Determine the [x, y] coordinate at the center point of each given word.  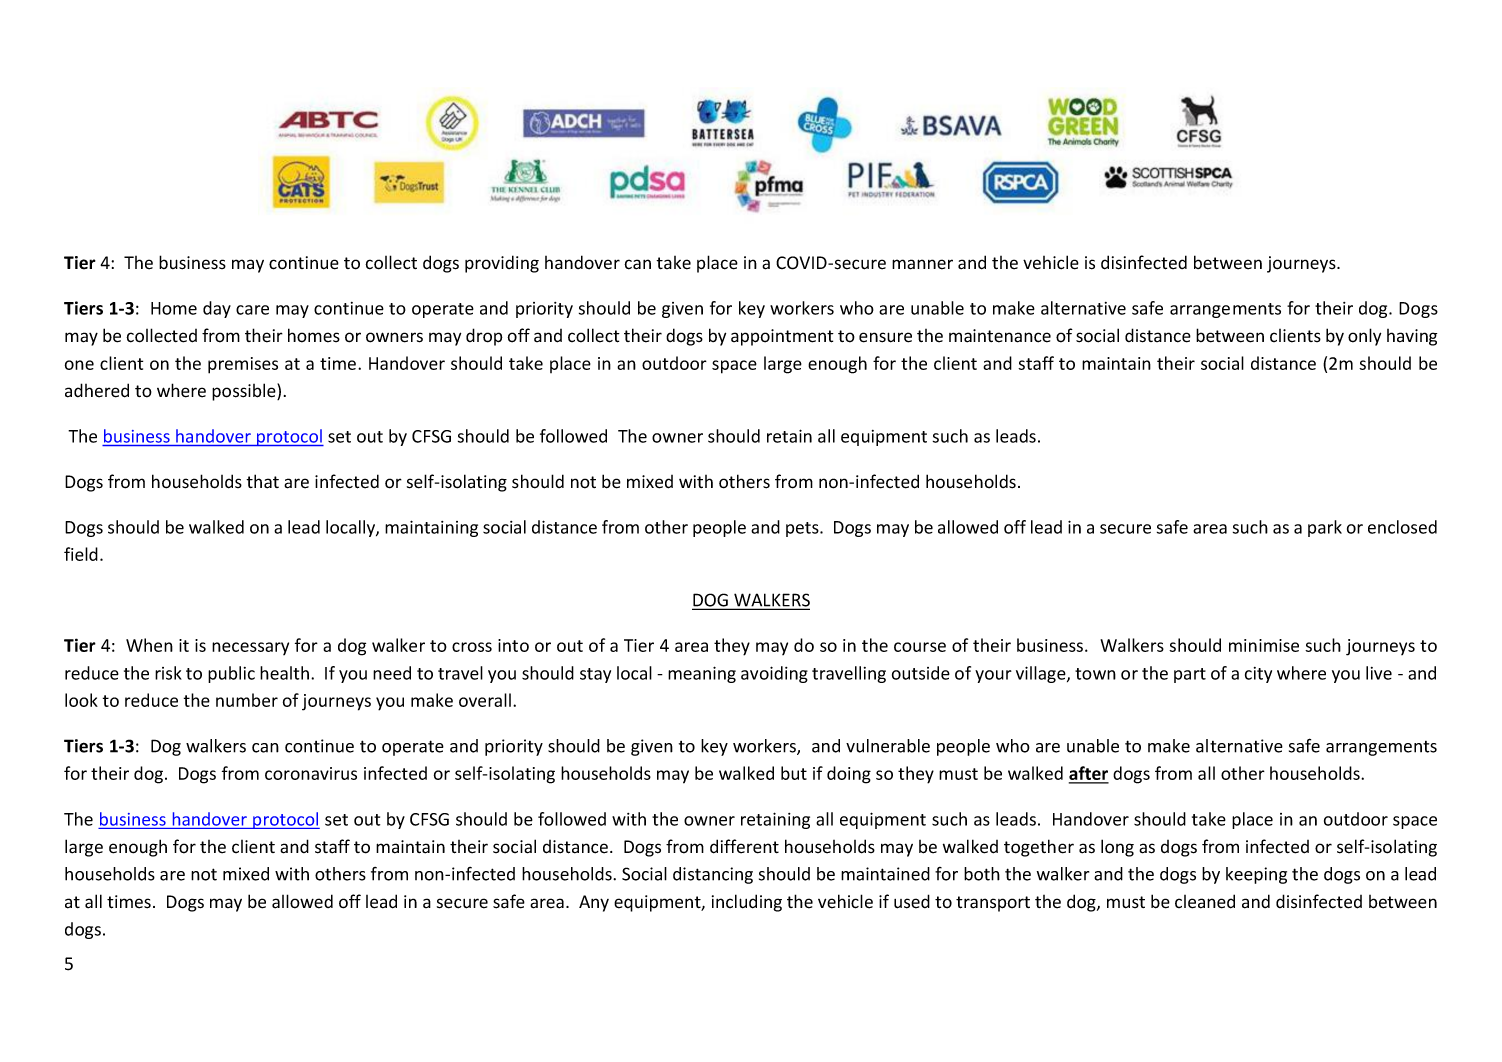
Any [594, 903]
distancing [713, 875]
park [1325, 528]
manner [922, 264]
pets [803, 529]
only [1364, 337]
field [81, 554]
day [217, 309]
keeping [1256, 875]
